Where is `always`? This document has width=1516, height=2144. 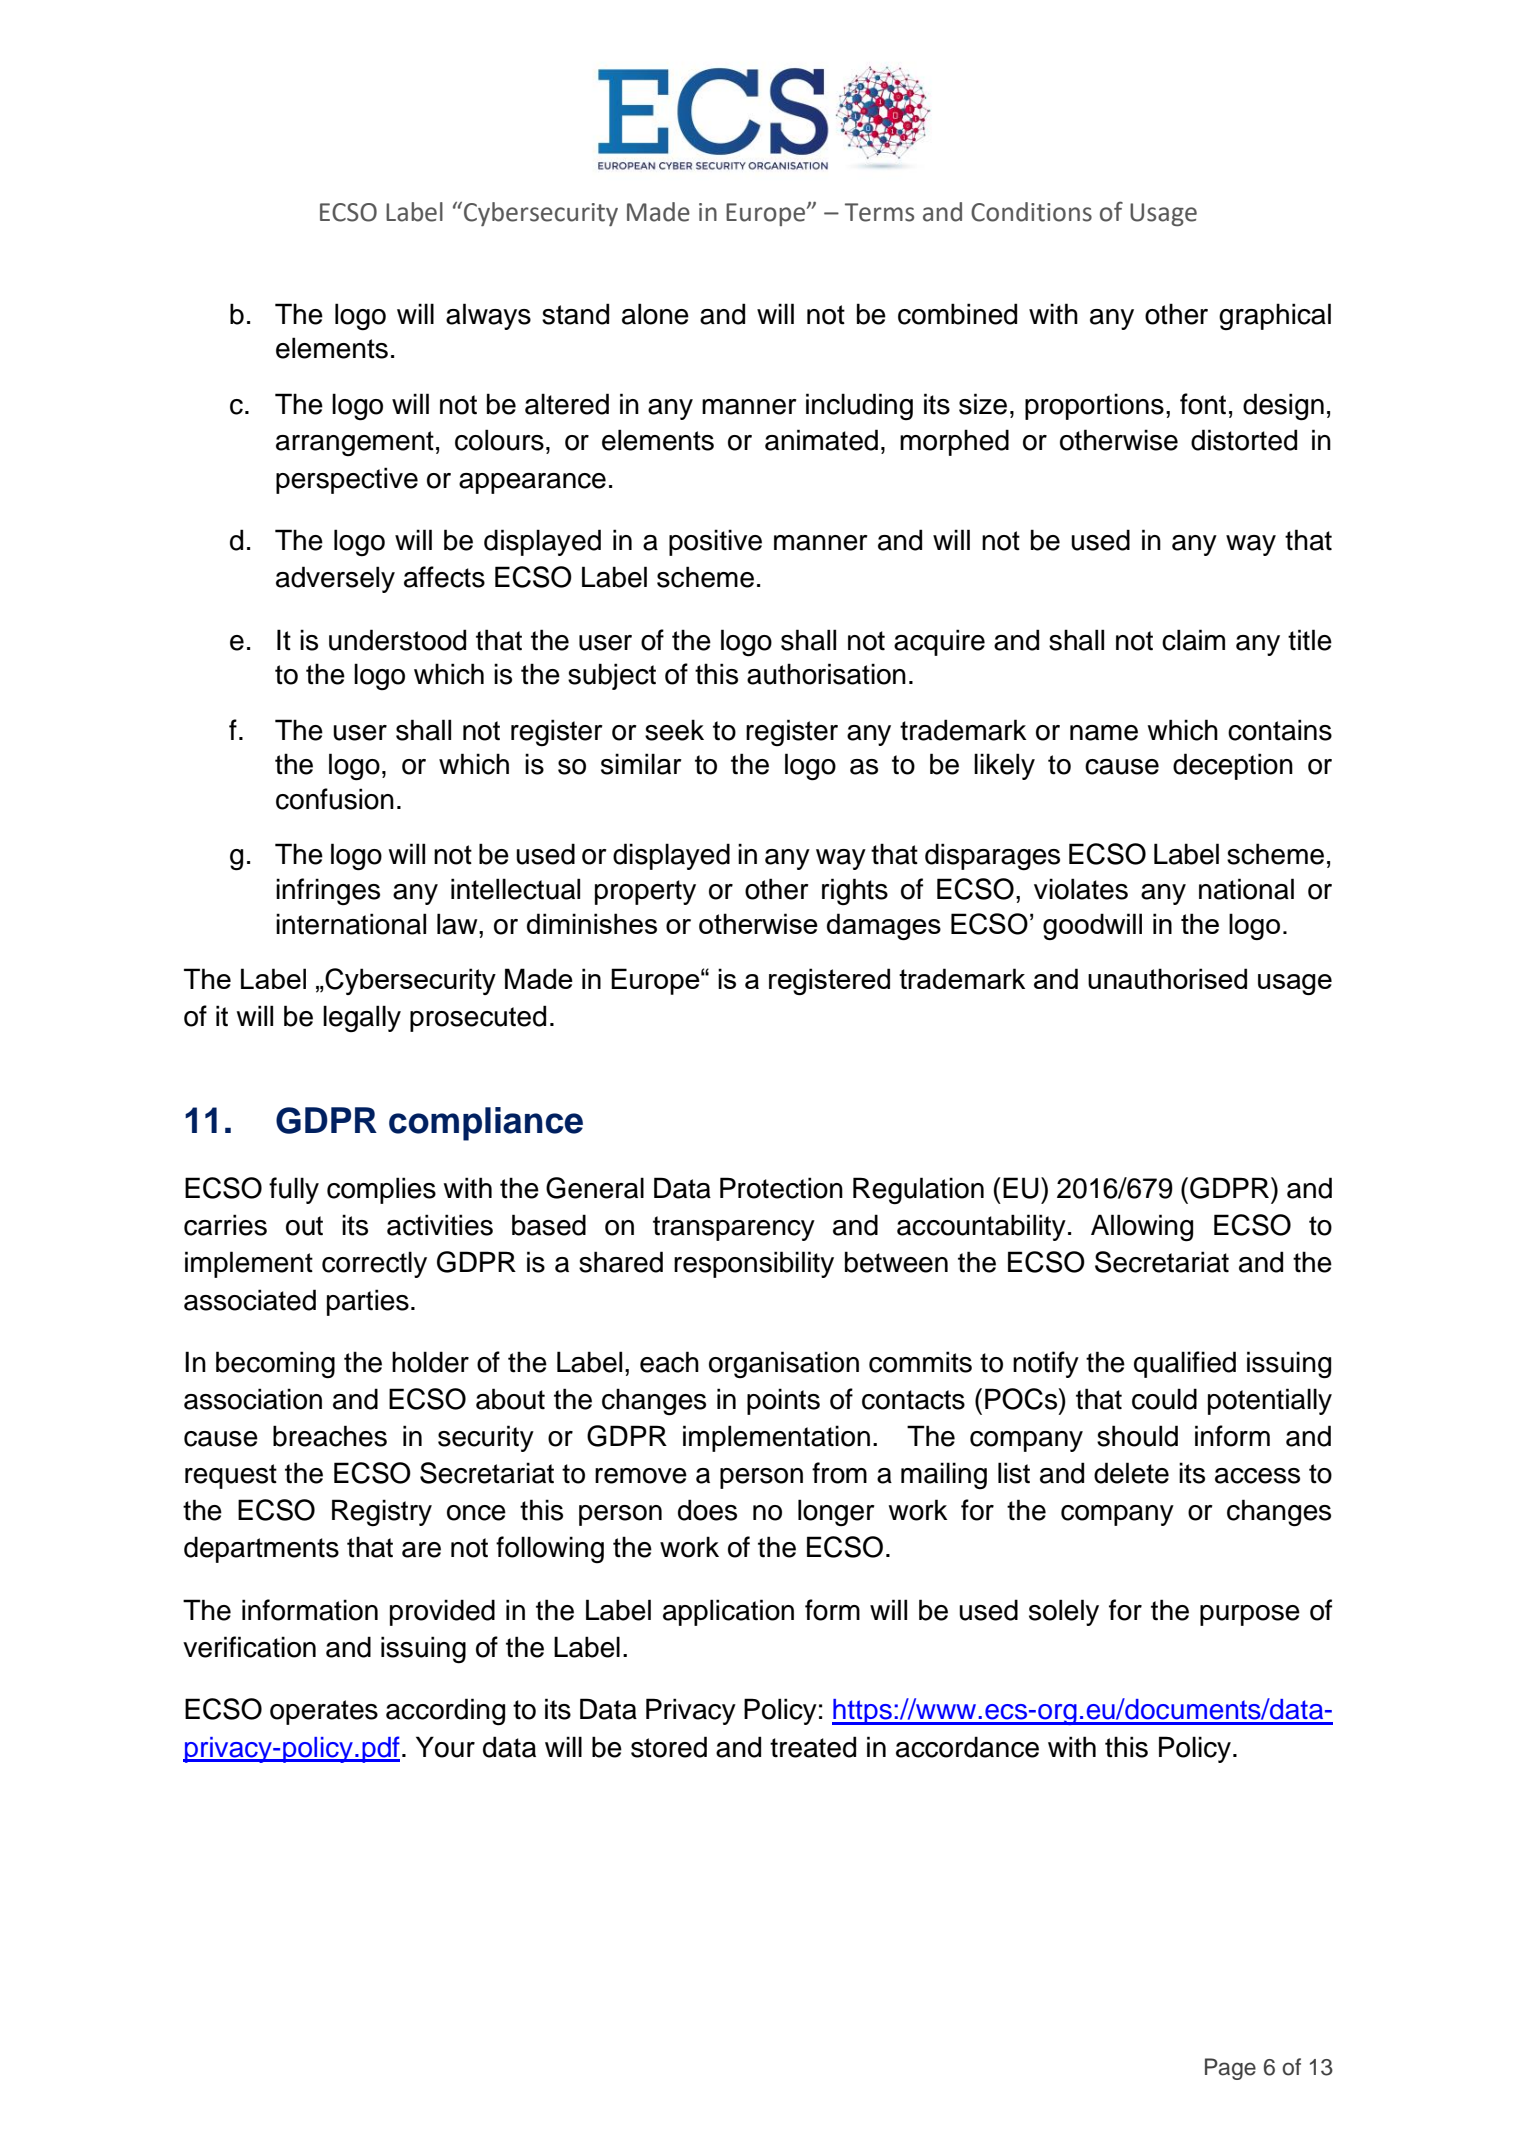 always is located at coordinates (488, 316).
